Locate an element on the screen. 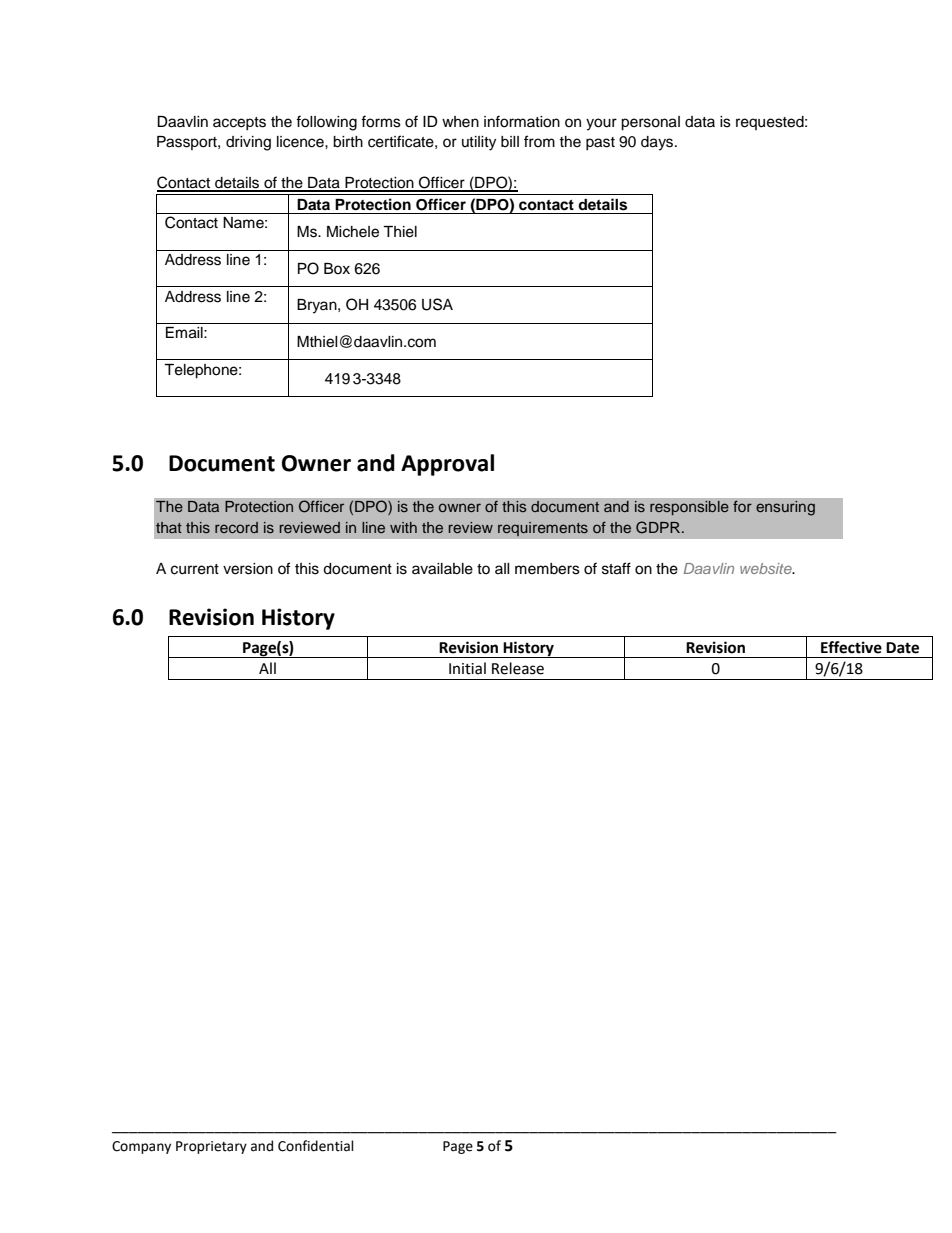 This screenshot has width=952, height=1233. Release is located at coordinates (518, 668).
